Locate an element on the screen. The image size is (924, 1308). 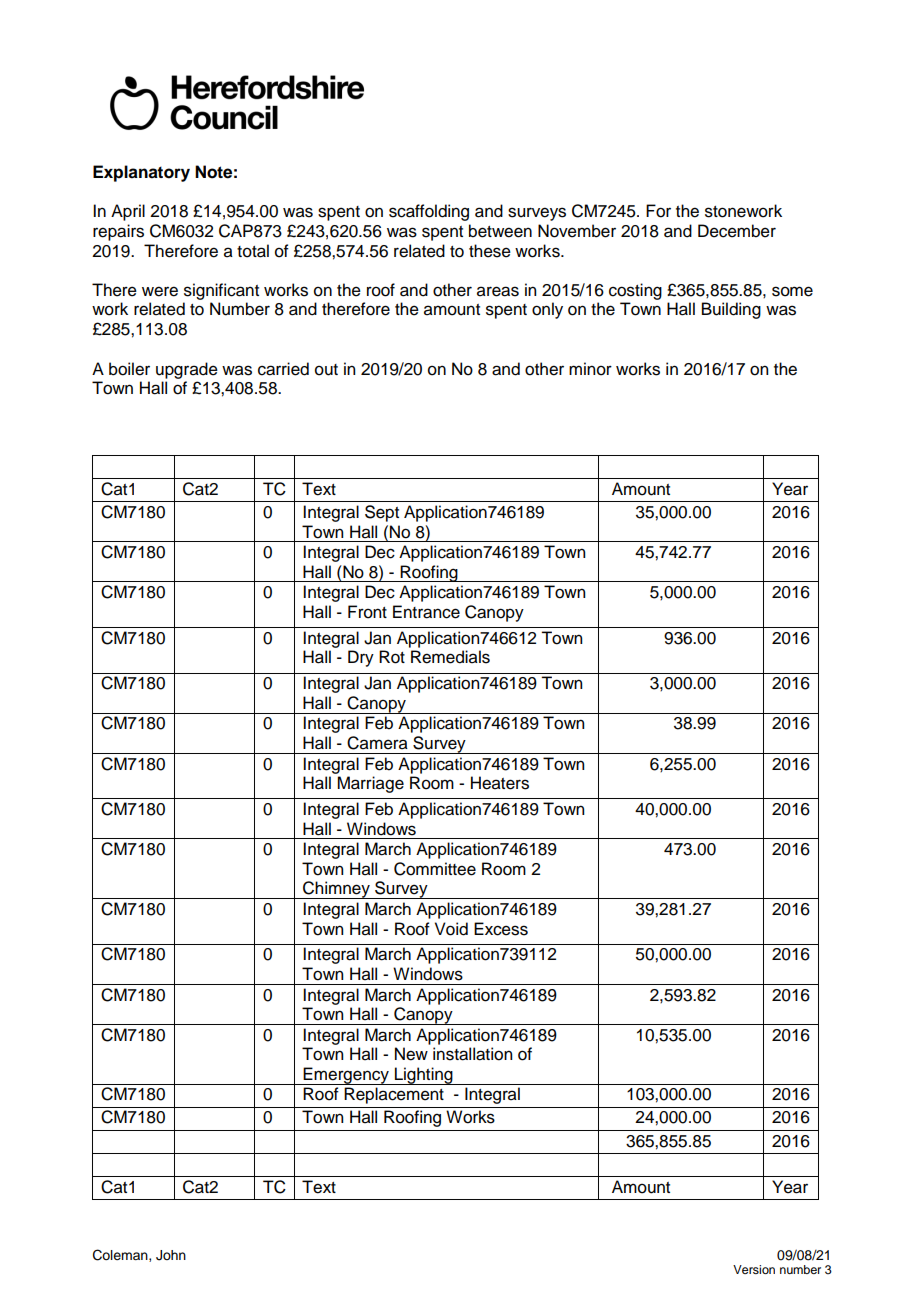
scaffolding is located at coordinates (429, 212).
